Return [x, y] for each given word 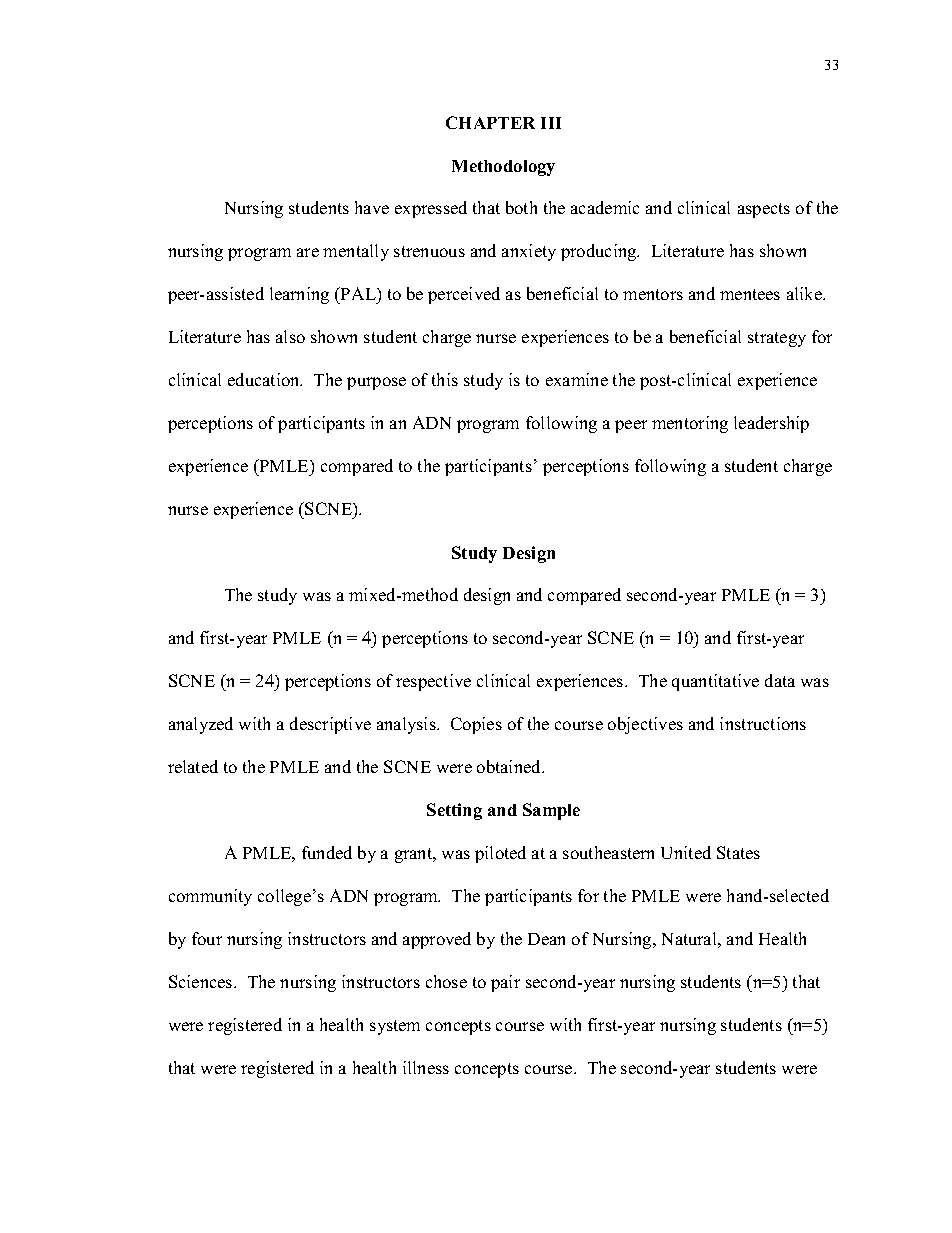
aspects [764, 210]
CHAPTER [490, 122]
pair [505, 983]
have [372, 207]
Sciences [202, 981]
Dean [546, 939]
